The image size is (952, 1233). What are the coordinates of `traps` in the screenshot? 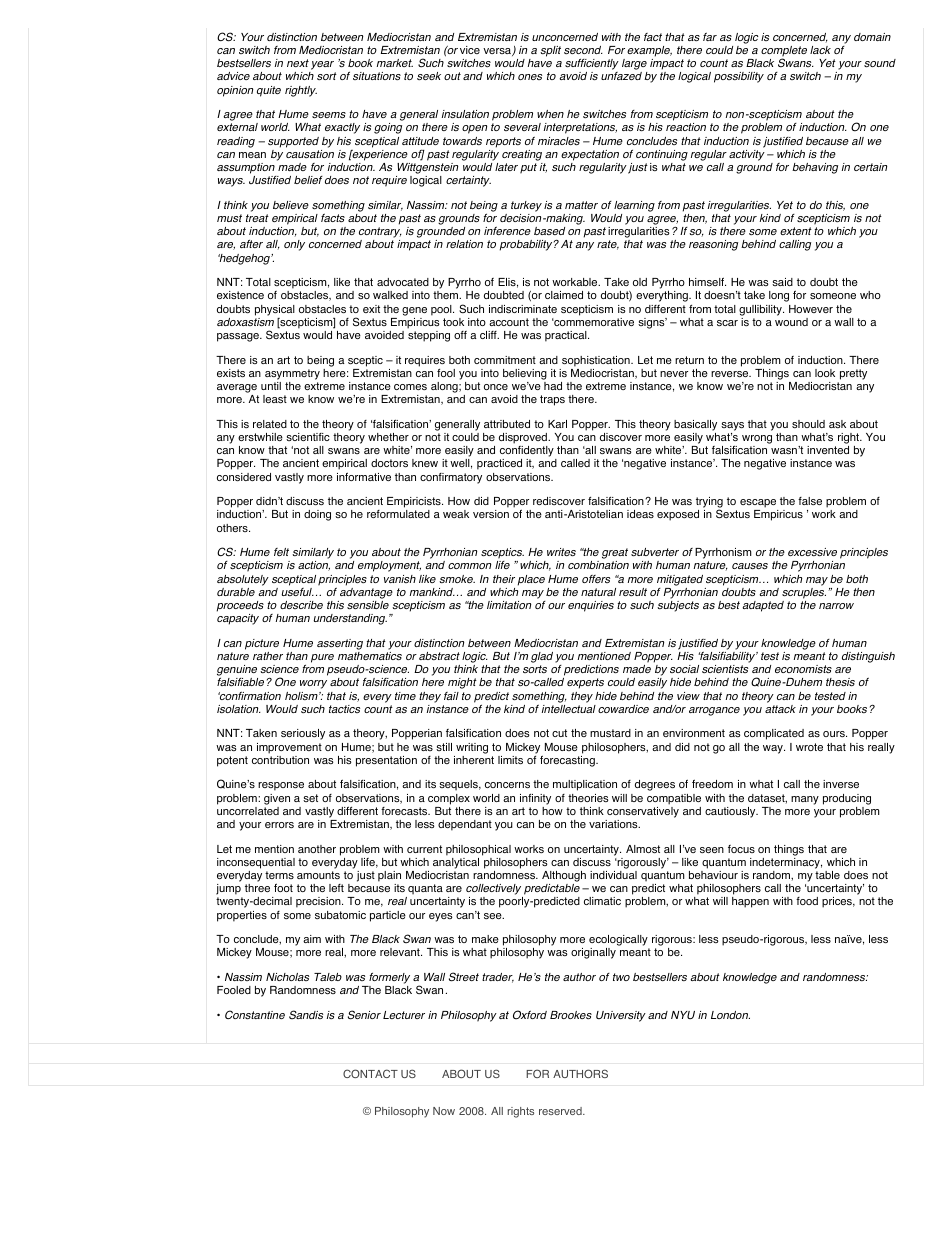 It's located at (552, 400).
